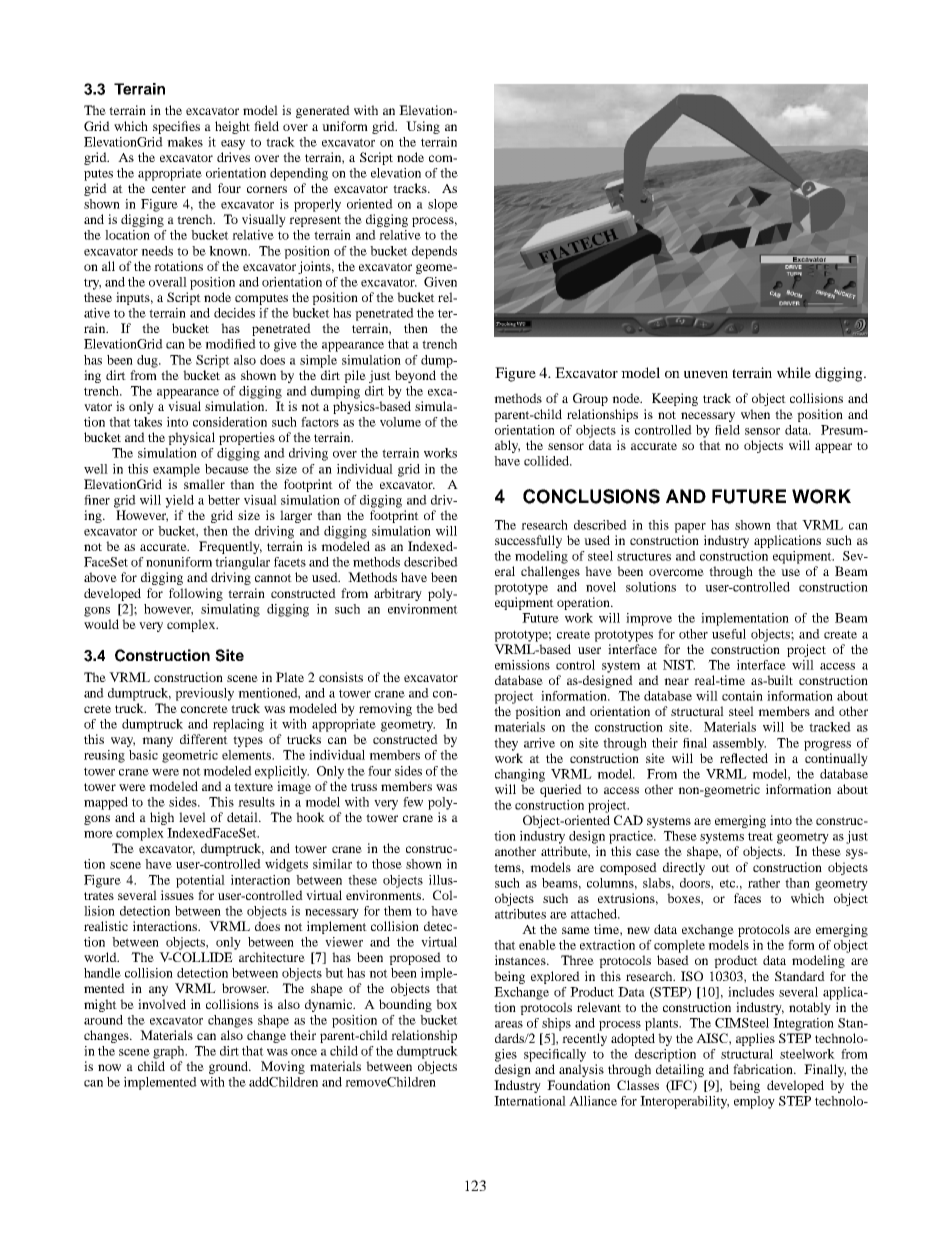 The height and width of the screenshot is (1233, 952). Describe the element at coordinates (185, 142) in the screenshot. I see `makes` at that location.
